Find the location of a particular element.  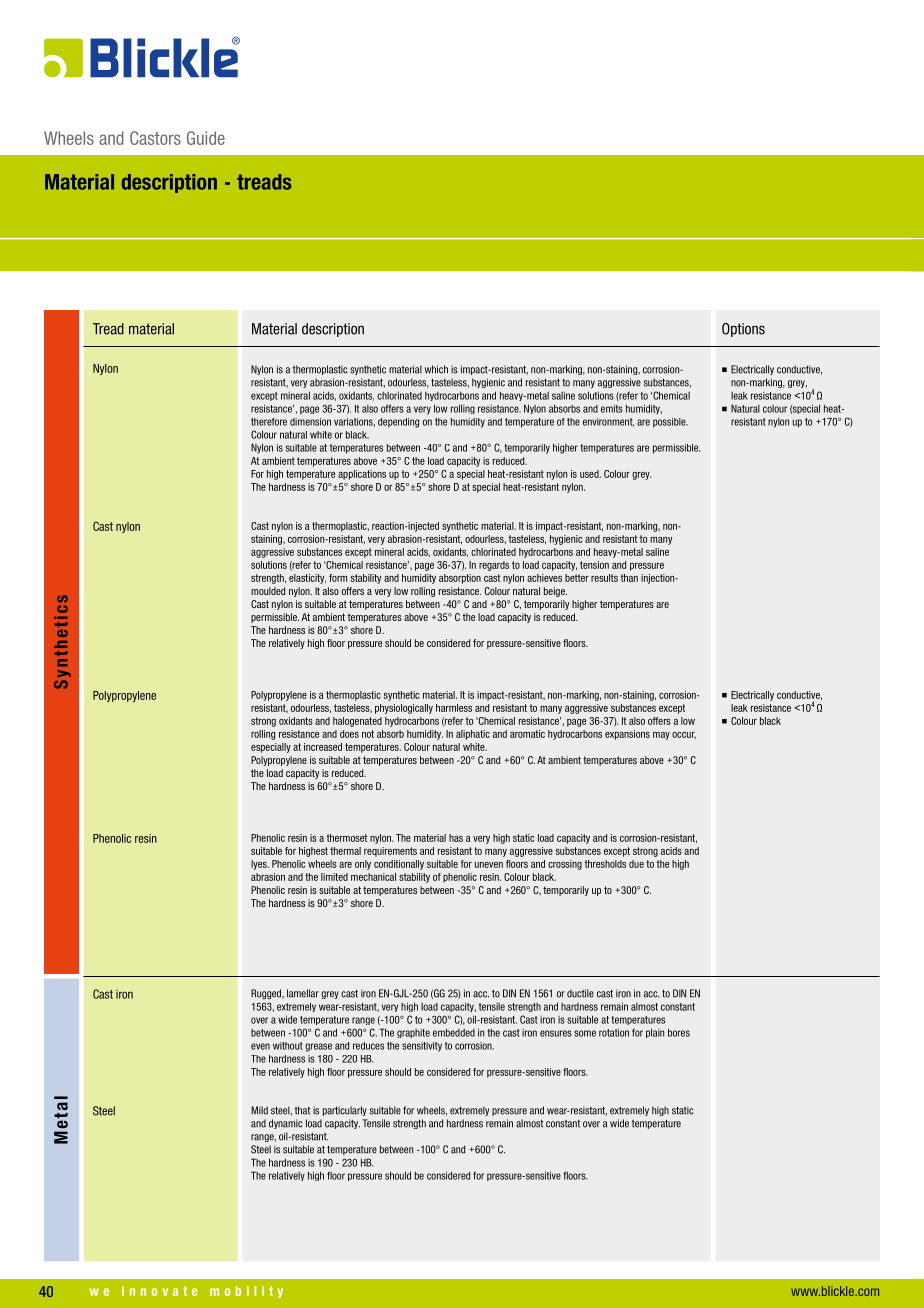

absorption is located at coordinates (460, 579).
